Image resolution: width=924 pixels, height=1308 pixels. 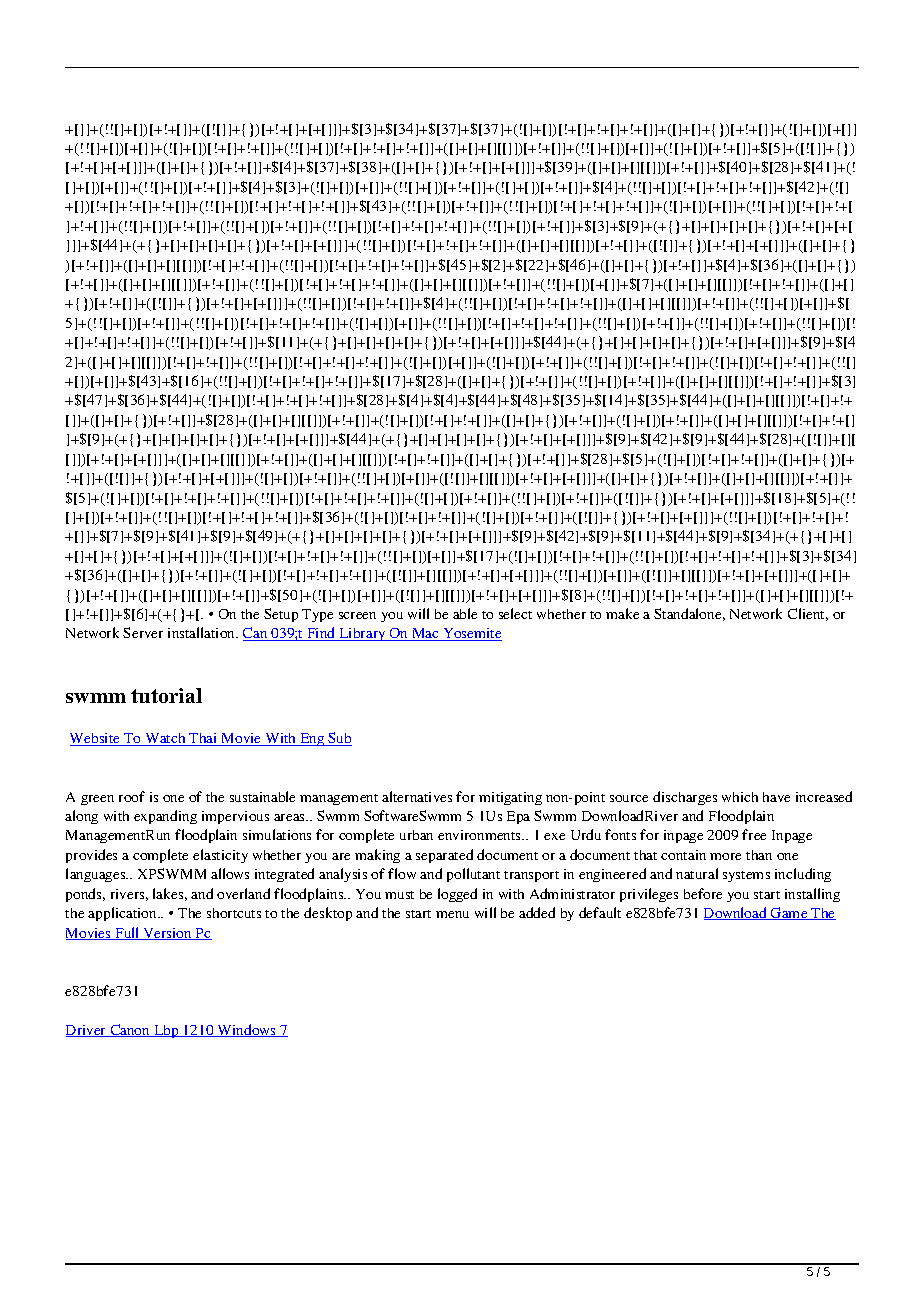 I want to click on Yosemite, so click(x=471, y=634).
